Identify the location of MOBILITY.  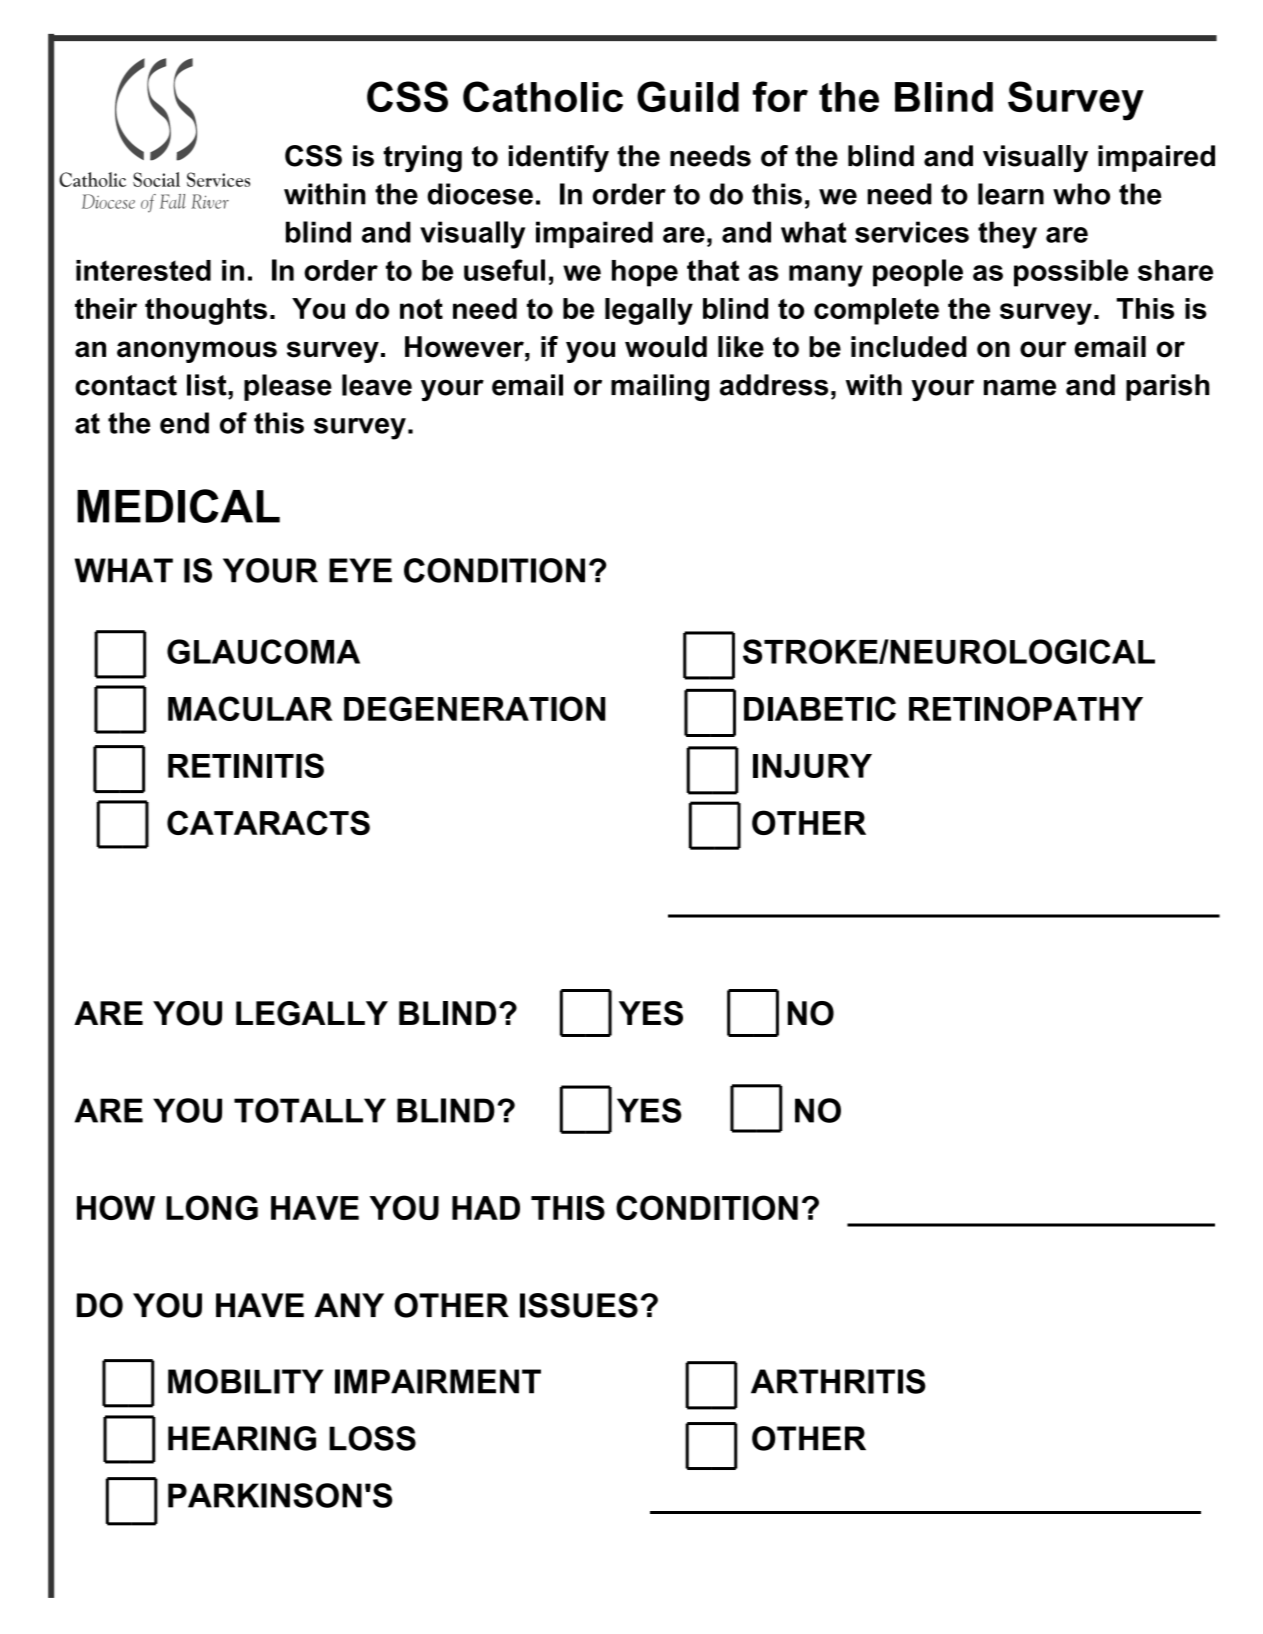
(246, 1381).
